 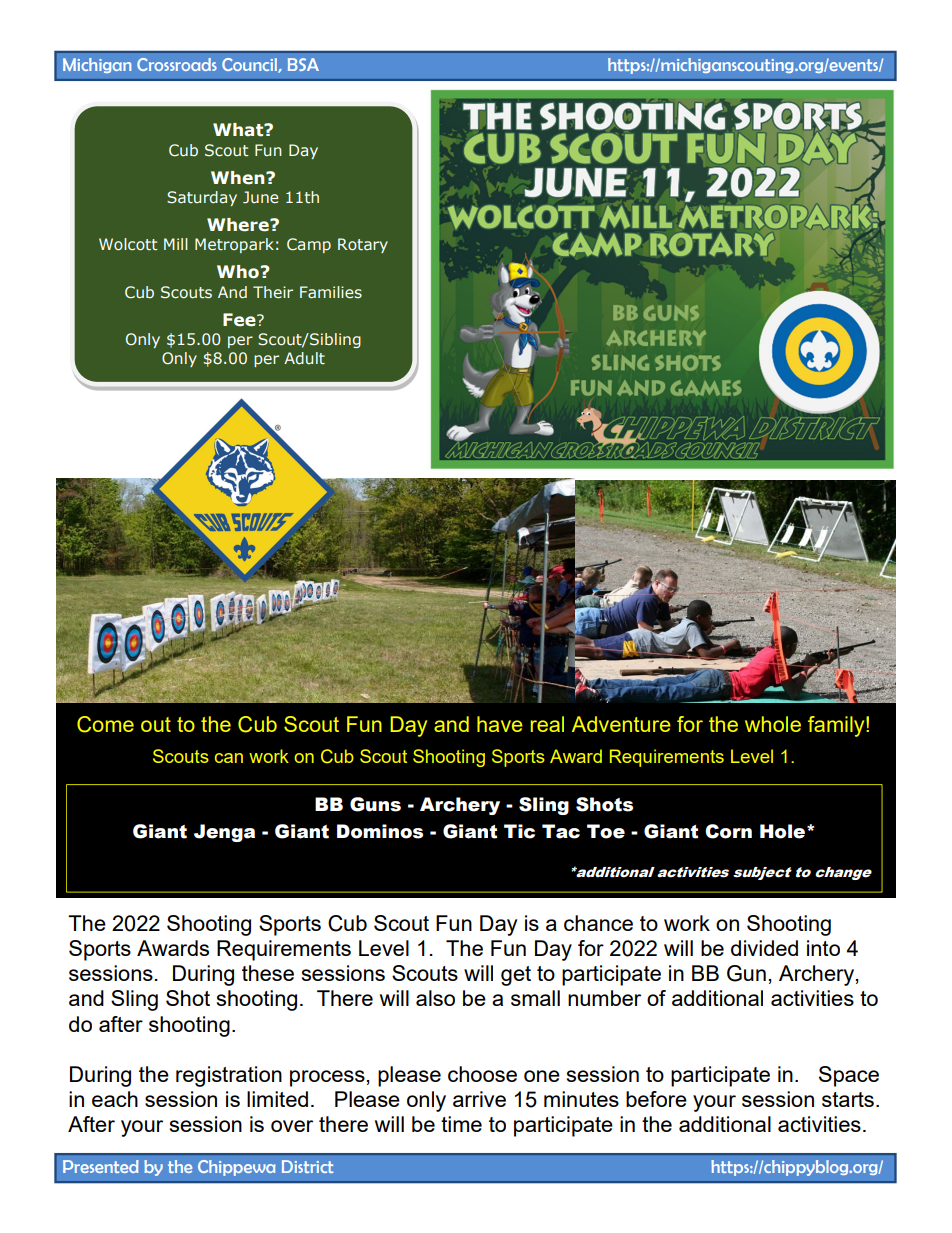 What do you see at coordinates (728, 831) in the page?
I see `Corn` at bounding box center [728, 831].
